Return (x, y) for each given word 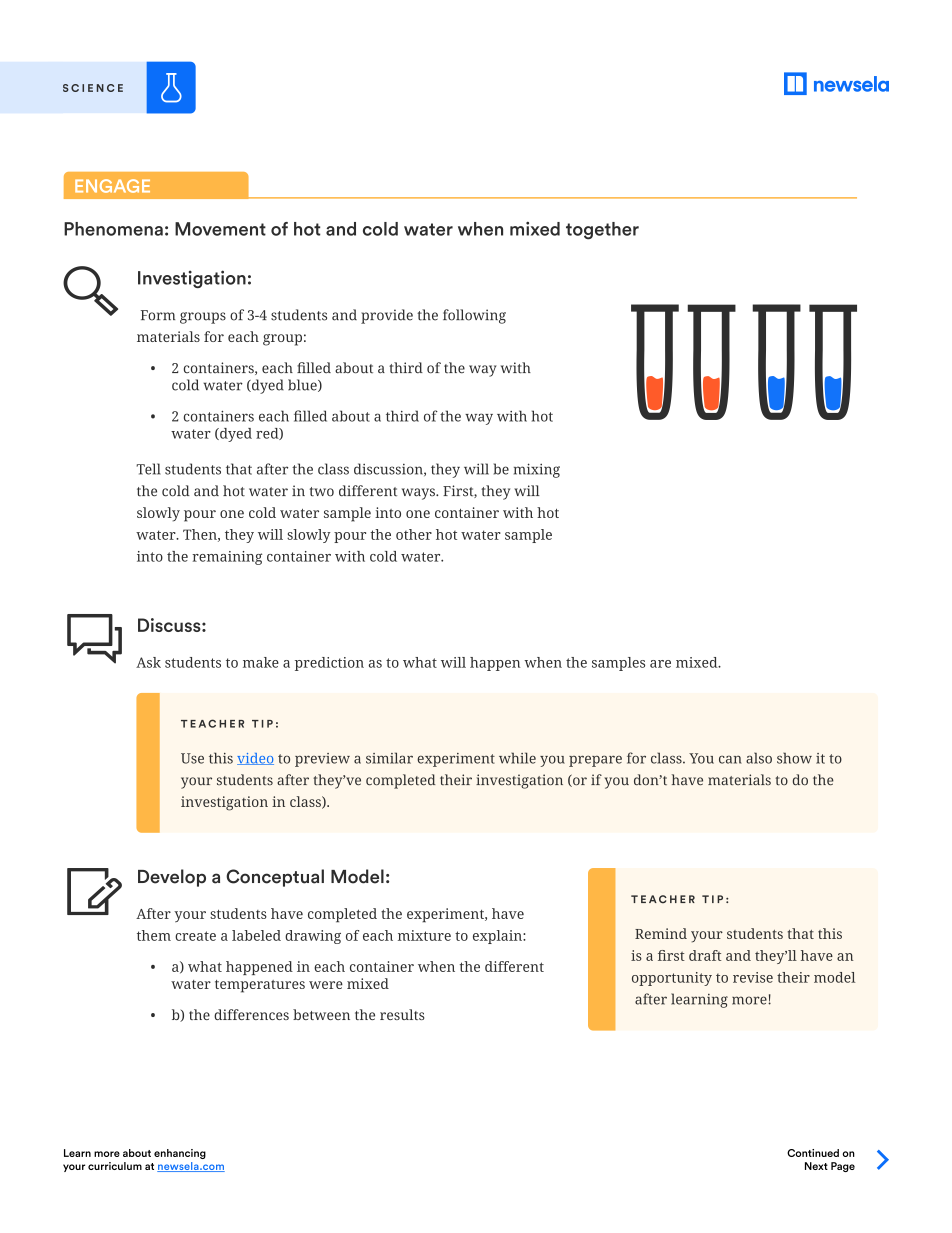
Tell (148, 469)
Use (192, 758)
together (602, 231)
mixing (537, 470)
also (759, 758)
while (517, 758)
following (474, 316)
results (402, 1014)
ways (419, 494)
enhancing (180, 1154)
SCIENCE (93, 88)
